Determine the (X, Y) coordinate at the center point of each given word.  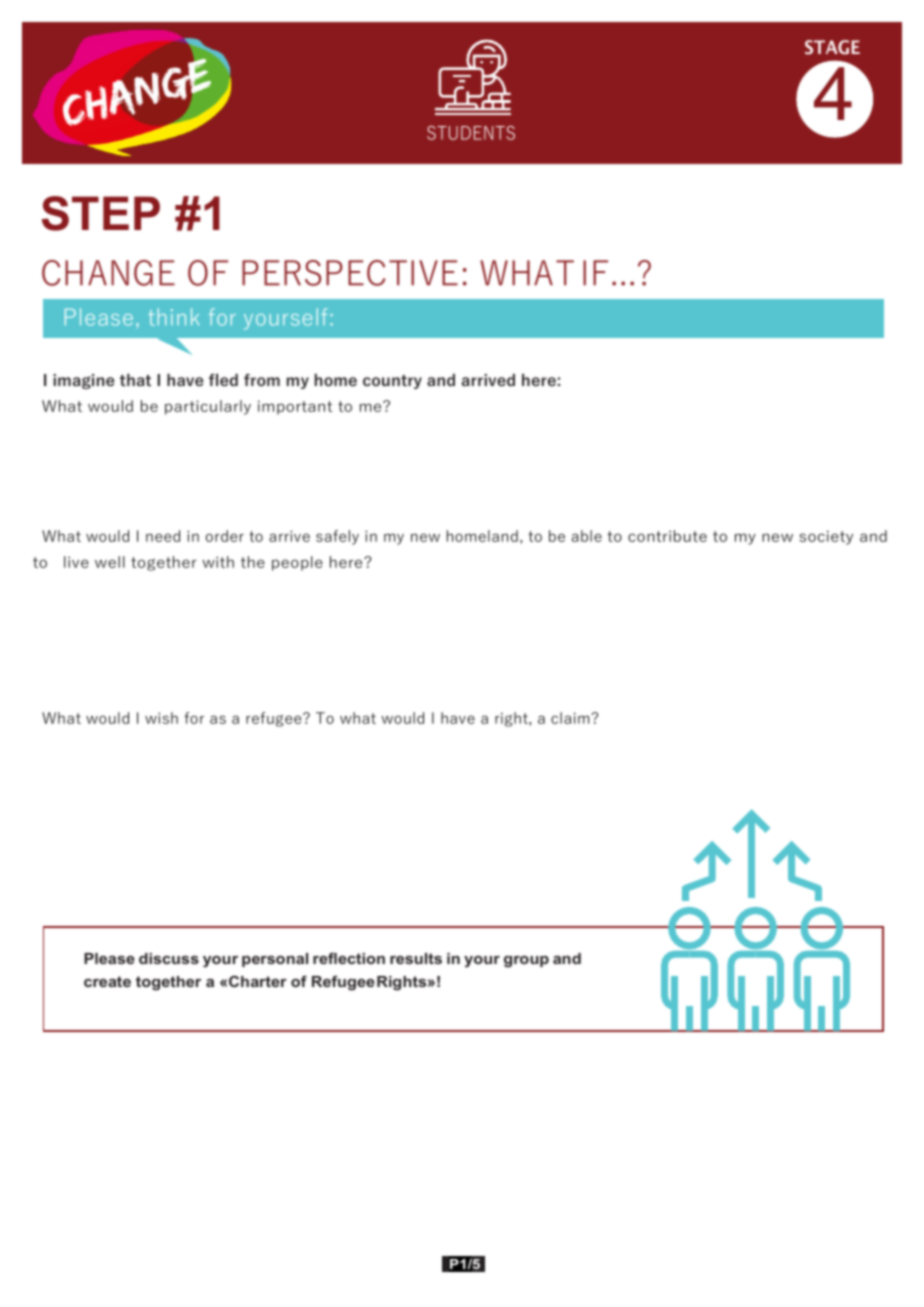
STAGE (832, 47)
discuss (169, 958)
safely (337, 537)
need (163, 536)
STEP (101, 213)
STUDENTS (471, 133)
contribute (667, 536)
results (416, 958)
